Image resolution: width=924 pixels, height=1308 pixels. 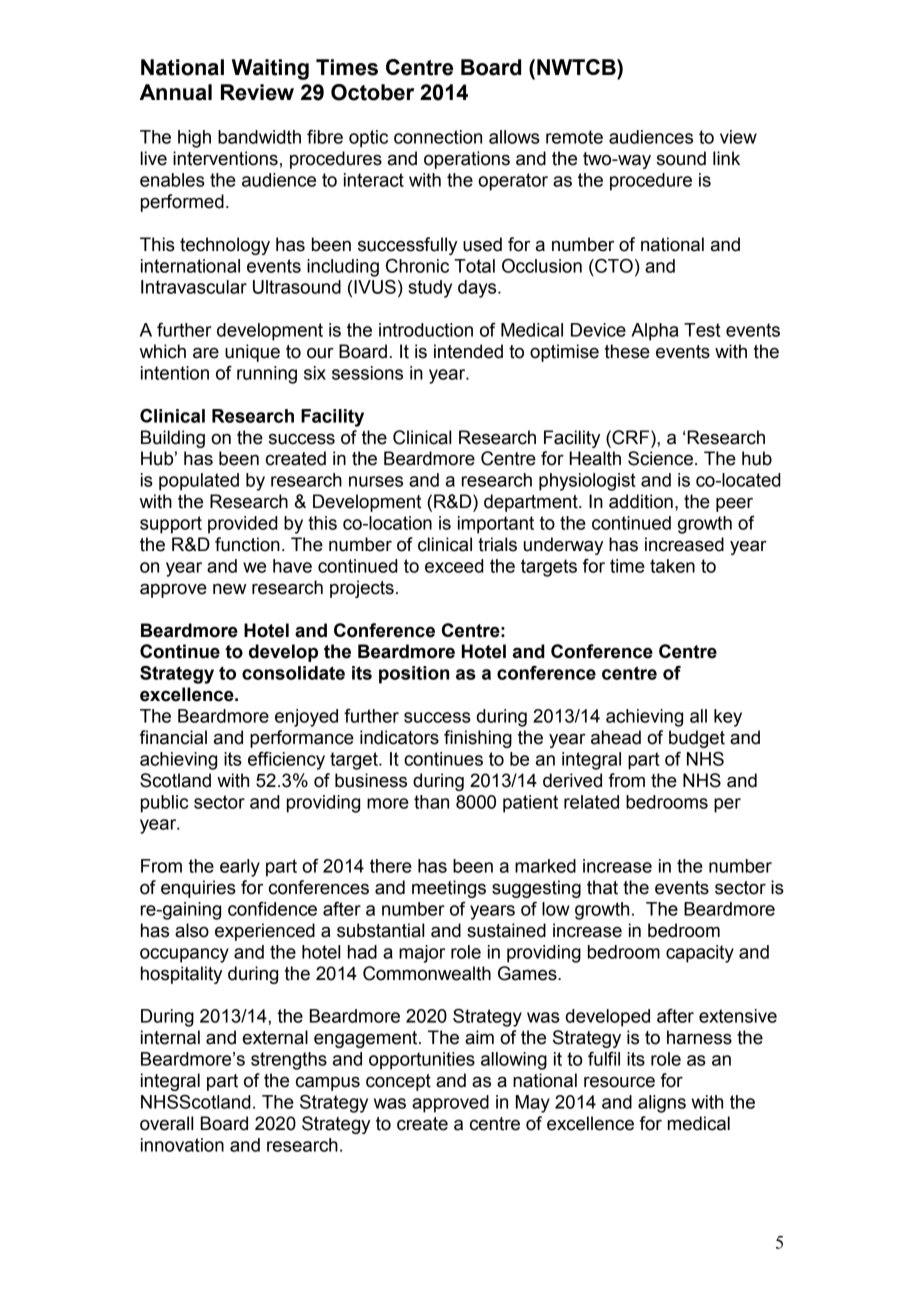 I want to click on Building, so click(x=173, y=439).
